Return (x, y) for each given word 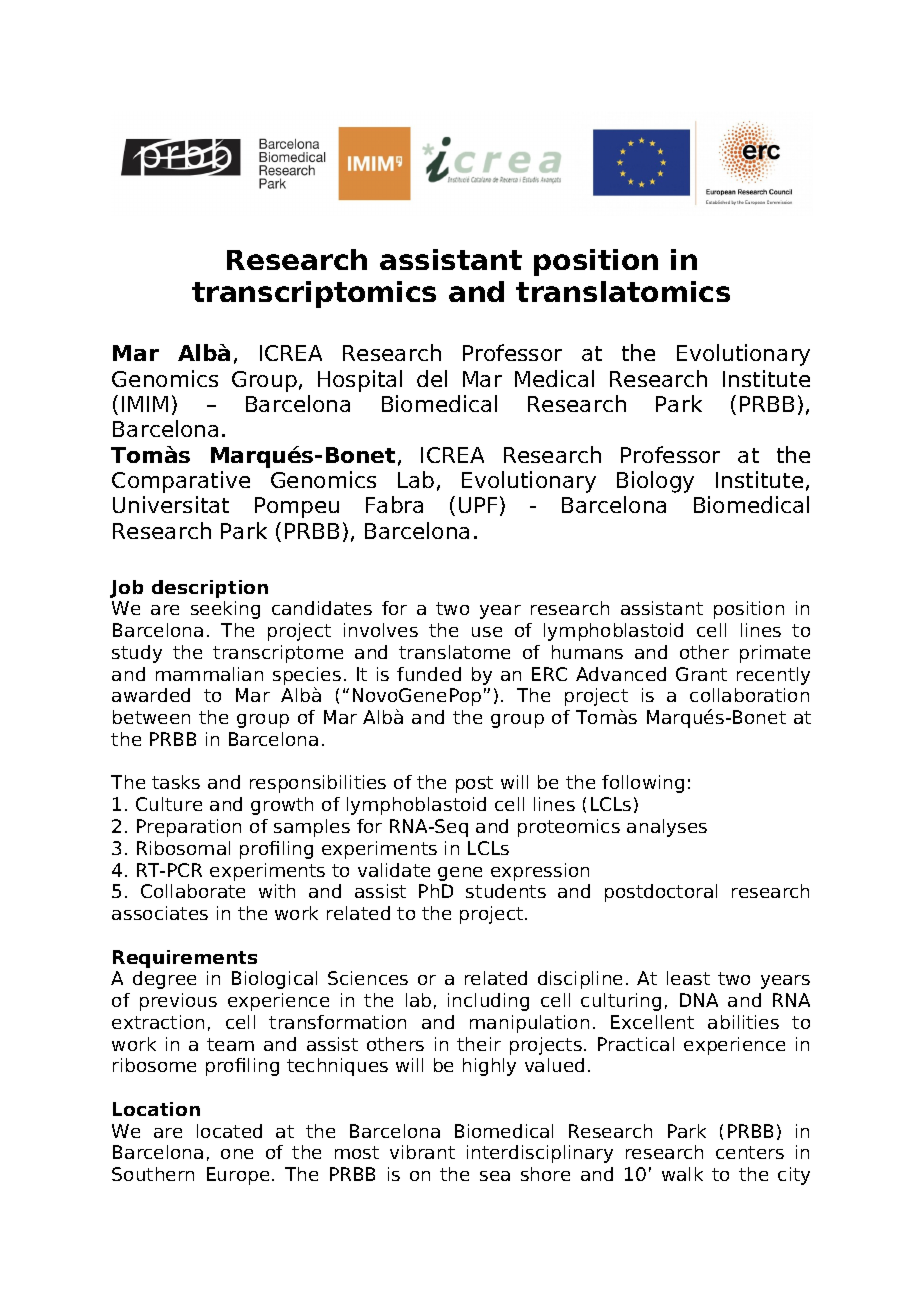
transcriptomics (314, 294)
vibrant (422, 1152)
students (506, 891)
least (688, 978)
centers (750, 1152)
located (229, 1131)
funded (429, 674)
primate (775, 654)
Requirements (185, 959)
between (151, 717)
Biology (655, 482)
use (487, 632)
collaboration (749, 695)
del (432, 378)
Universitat (171, 504)
